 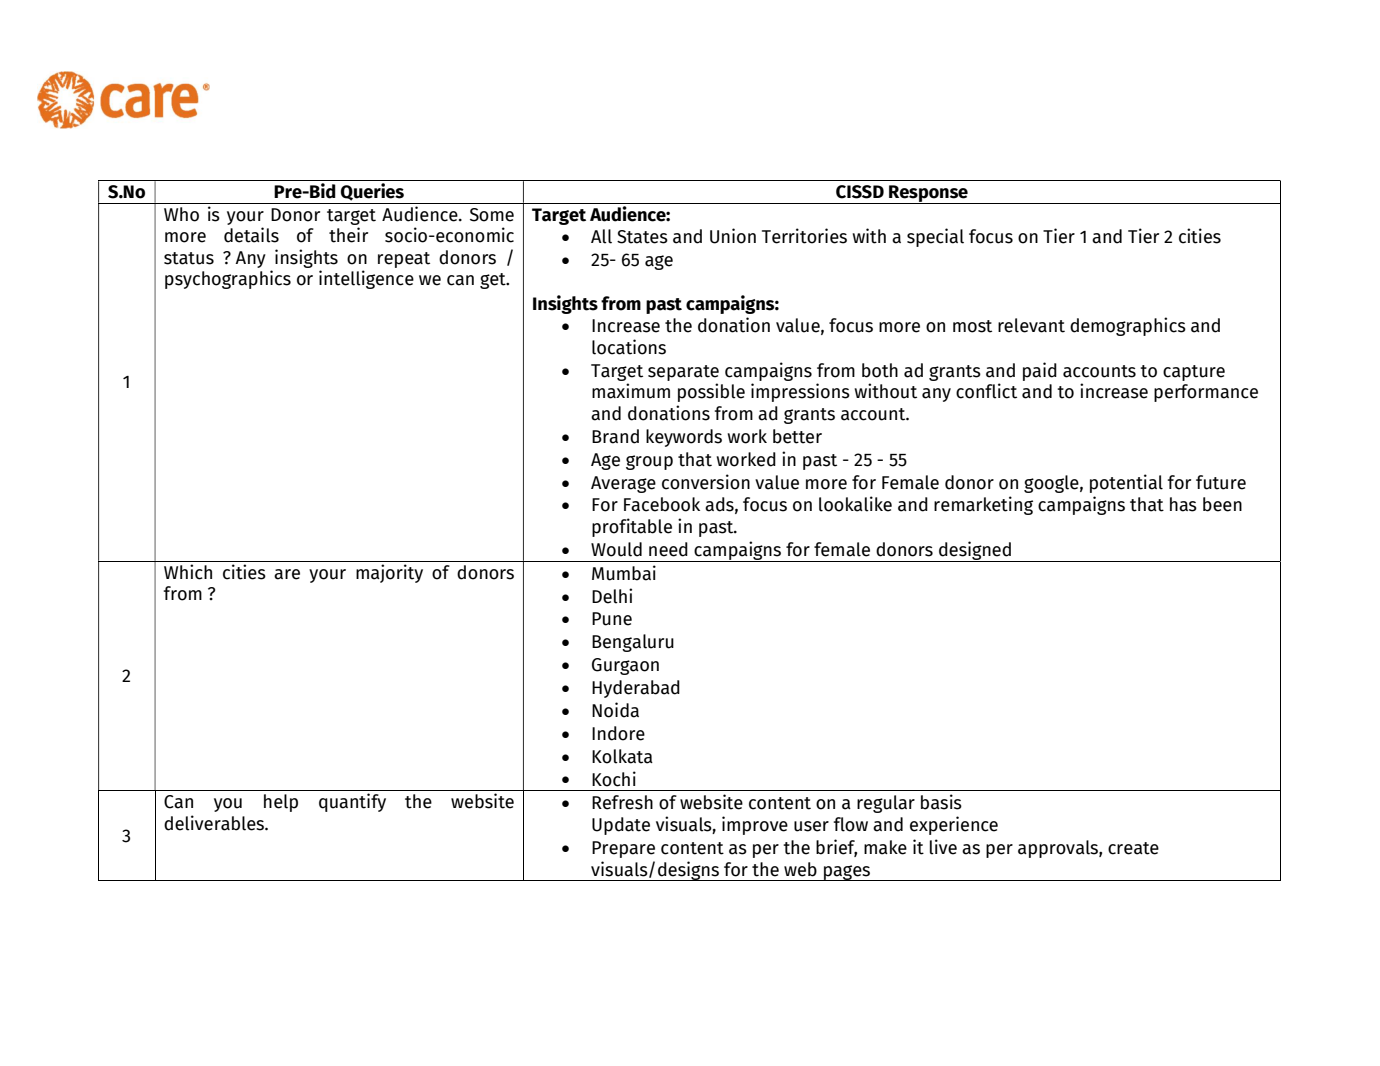 I want to click on designed, so click(x=975, y=551).
